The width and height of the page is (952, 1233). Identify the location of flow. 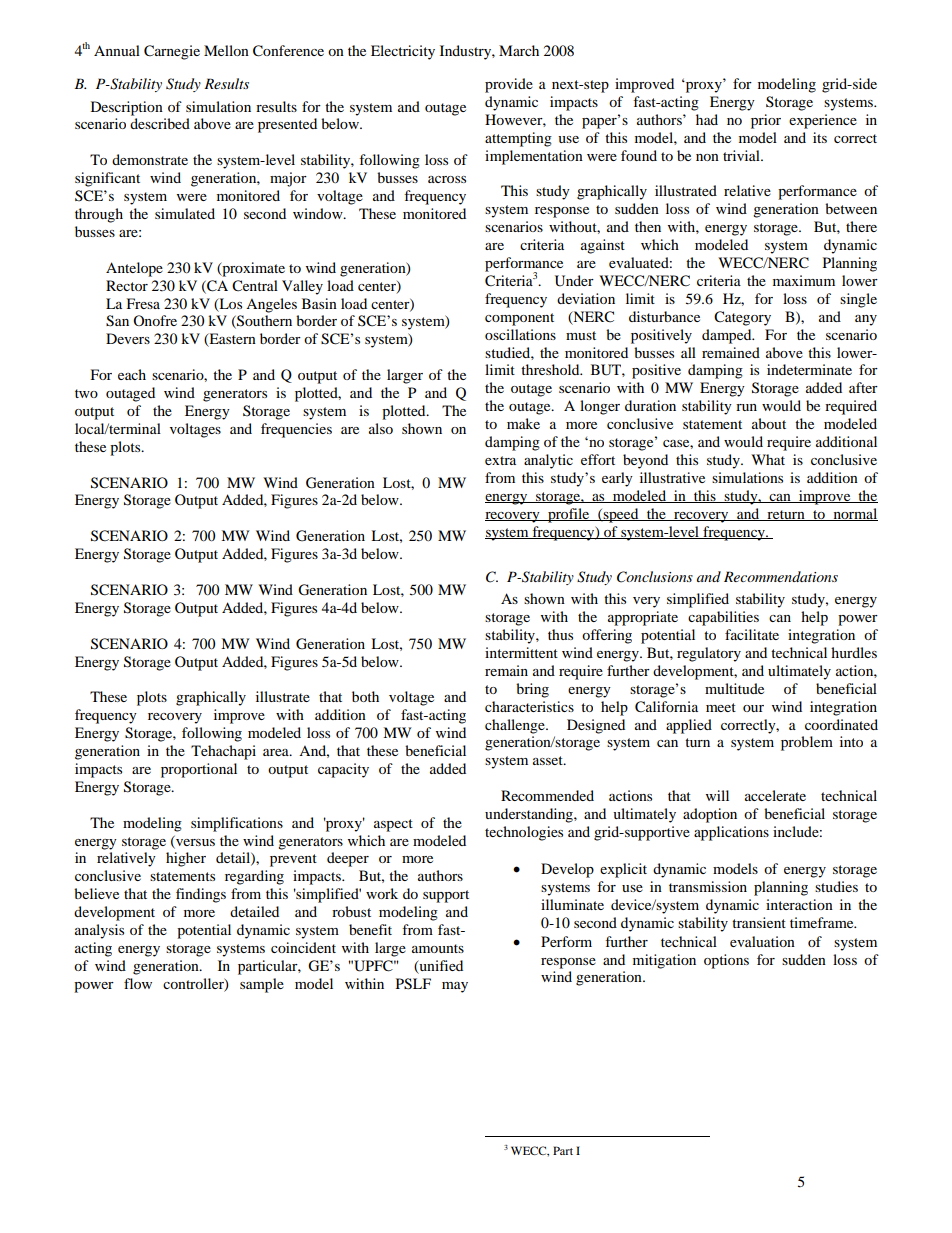
(138, 983).
